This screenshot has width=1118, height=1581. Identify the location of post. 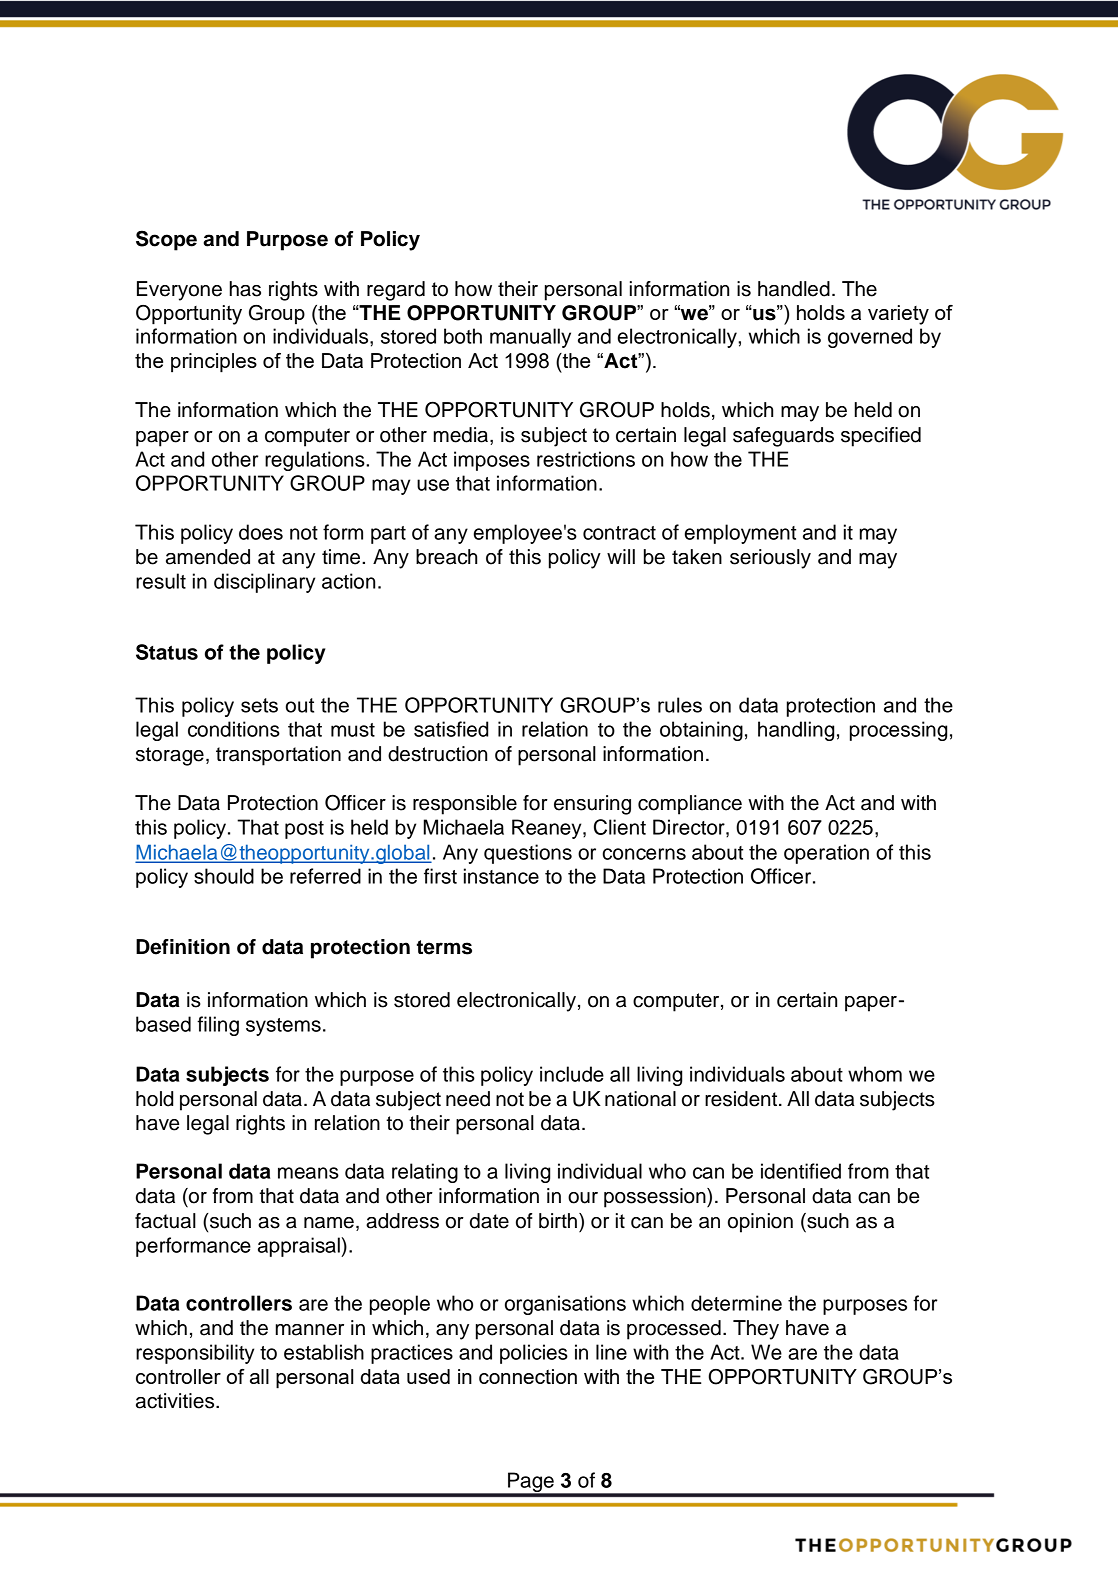
(304, 830).
